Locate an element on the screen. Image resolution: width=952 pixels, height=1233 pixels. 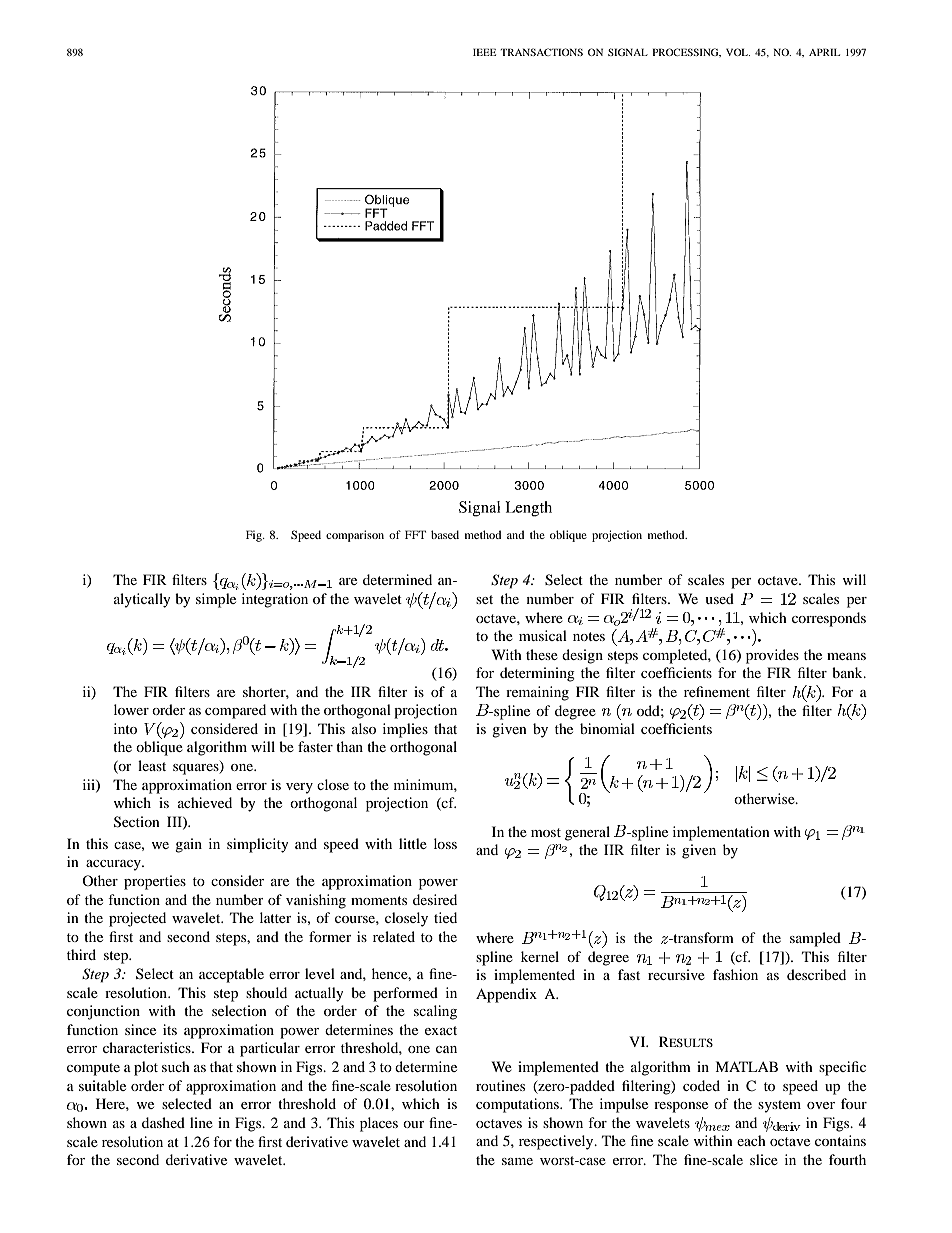
based is located at coordinates (445, 534).
